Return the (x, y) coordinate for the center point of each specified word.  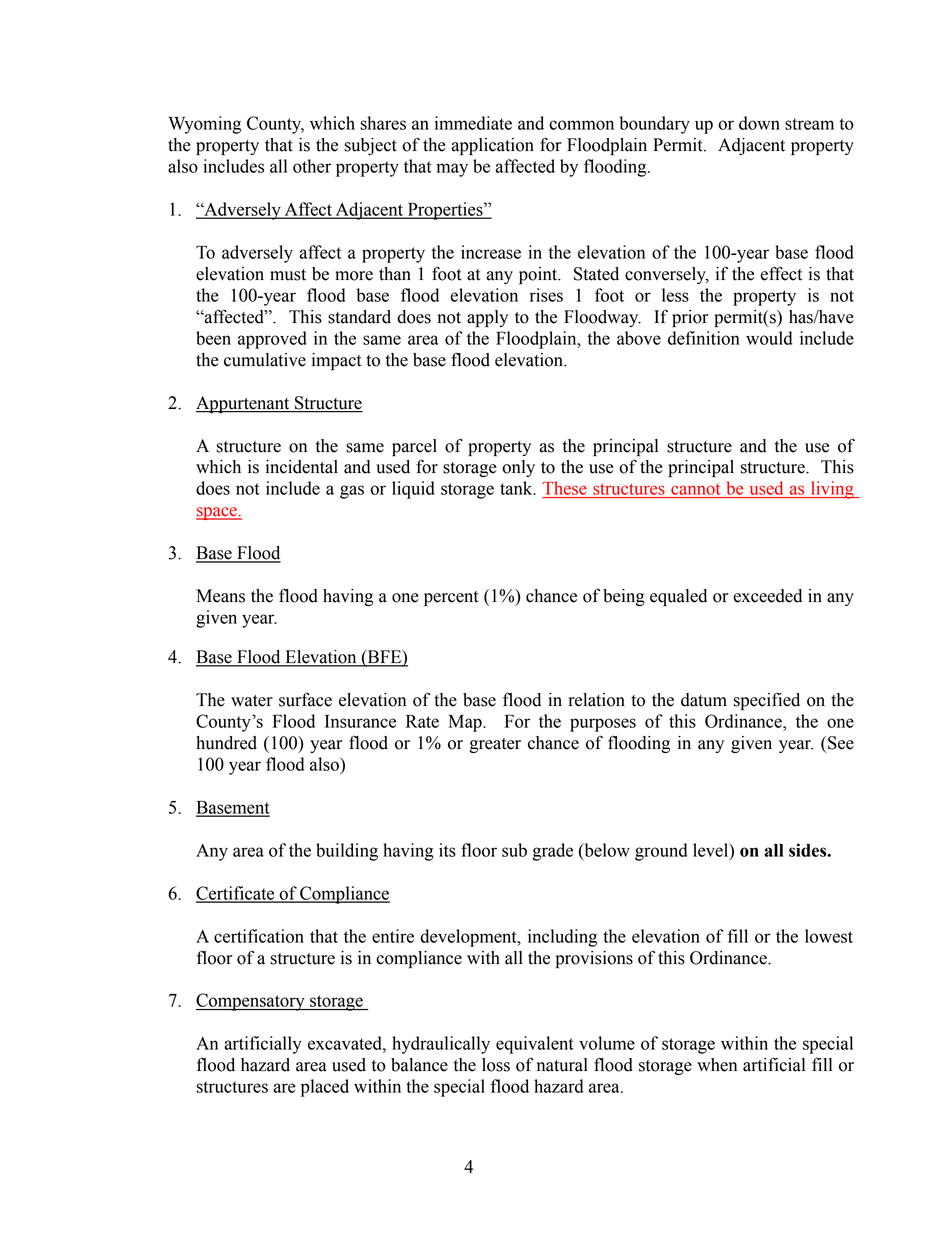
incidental (302, 467)
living (832, 490)
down (759, 123)
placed (325, 1088)
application (493, 146)
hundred (226, 743)
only (518, 468)
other (312, 166)
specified (766, 701)
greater (495, 745)
